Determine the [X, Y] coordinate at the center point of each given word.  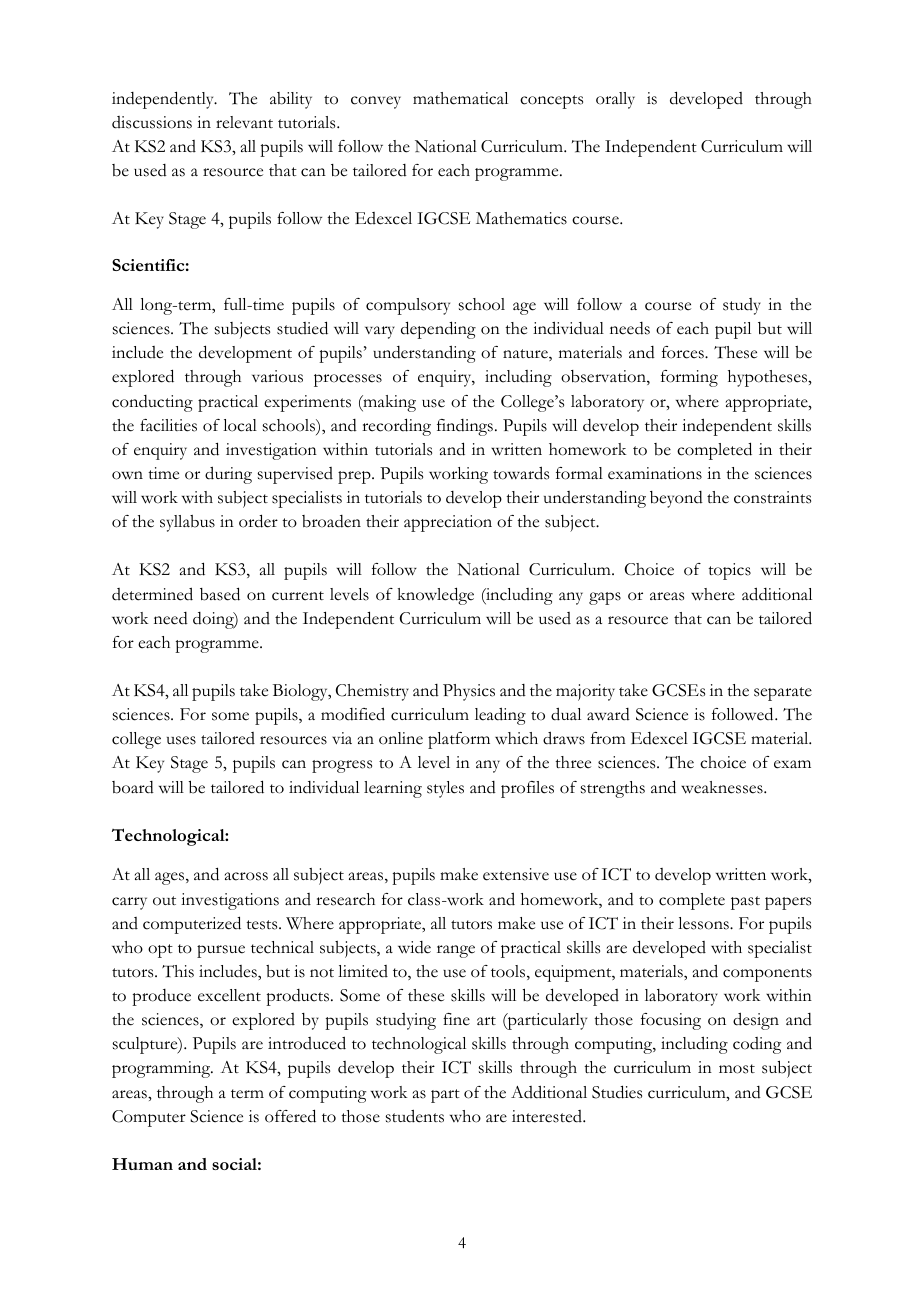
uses [181, 740]
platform [459, 740]
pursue [221, 951]
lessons [704, 923]
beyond [676, 499]
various [277, 376]
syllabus [187, 523]
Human [142, 1164]
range [456, 951]
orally [615, 100]
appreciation [448, 523]
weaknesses [723, 787]
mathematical [460, 98]
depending [438, 330]
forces [684, 352]
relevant [244, 122]
